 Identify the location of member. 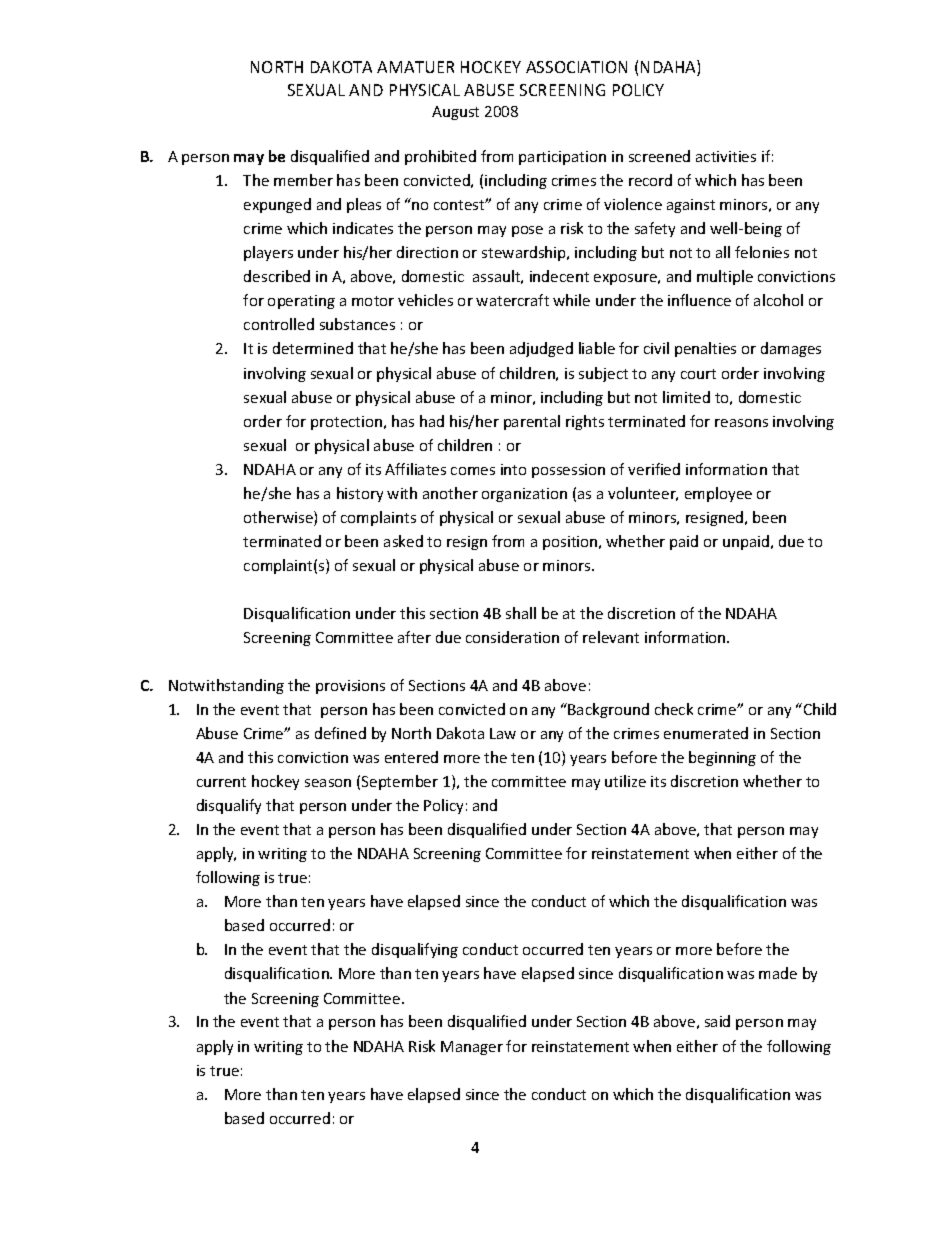
(303, 180).
